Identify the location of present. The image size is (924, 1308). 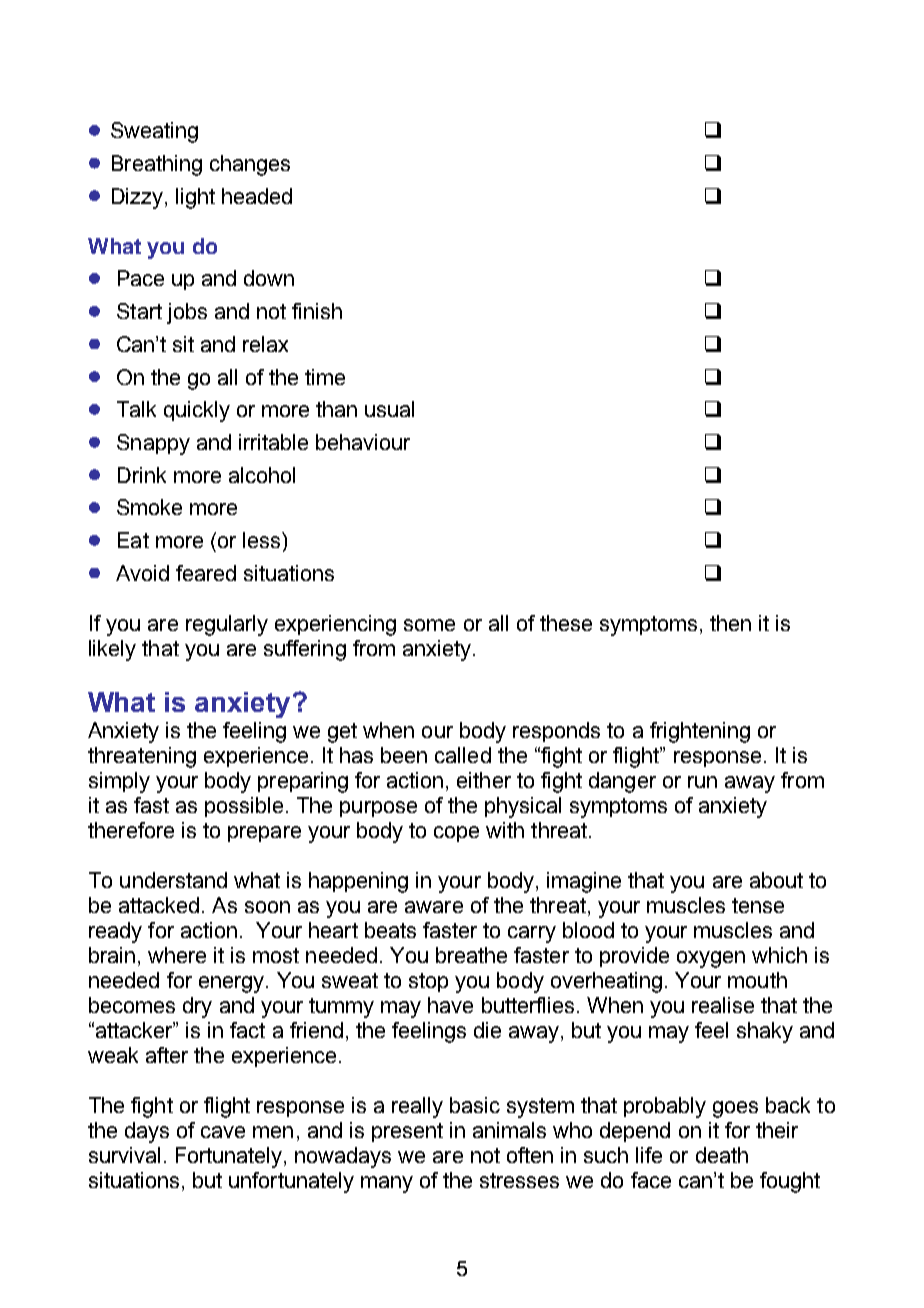
(407, 1132).
